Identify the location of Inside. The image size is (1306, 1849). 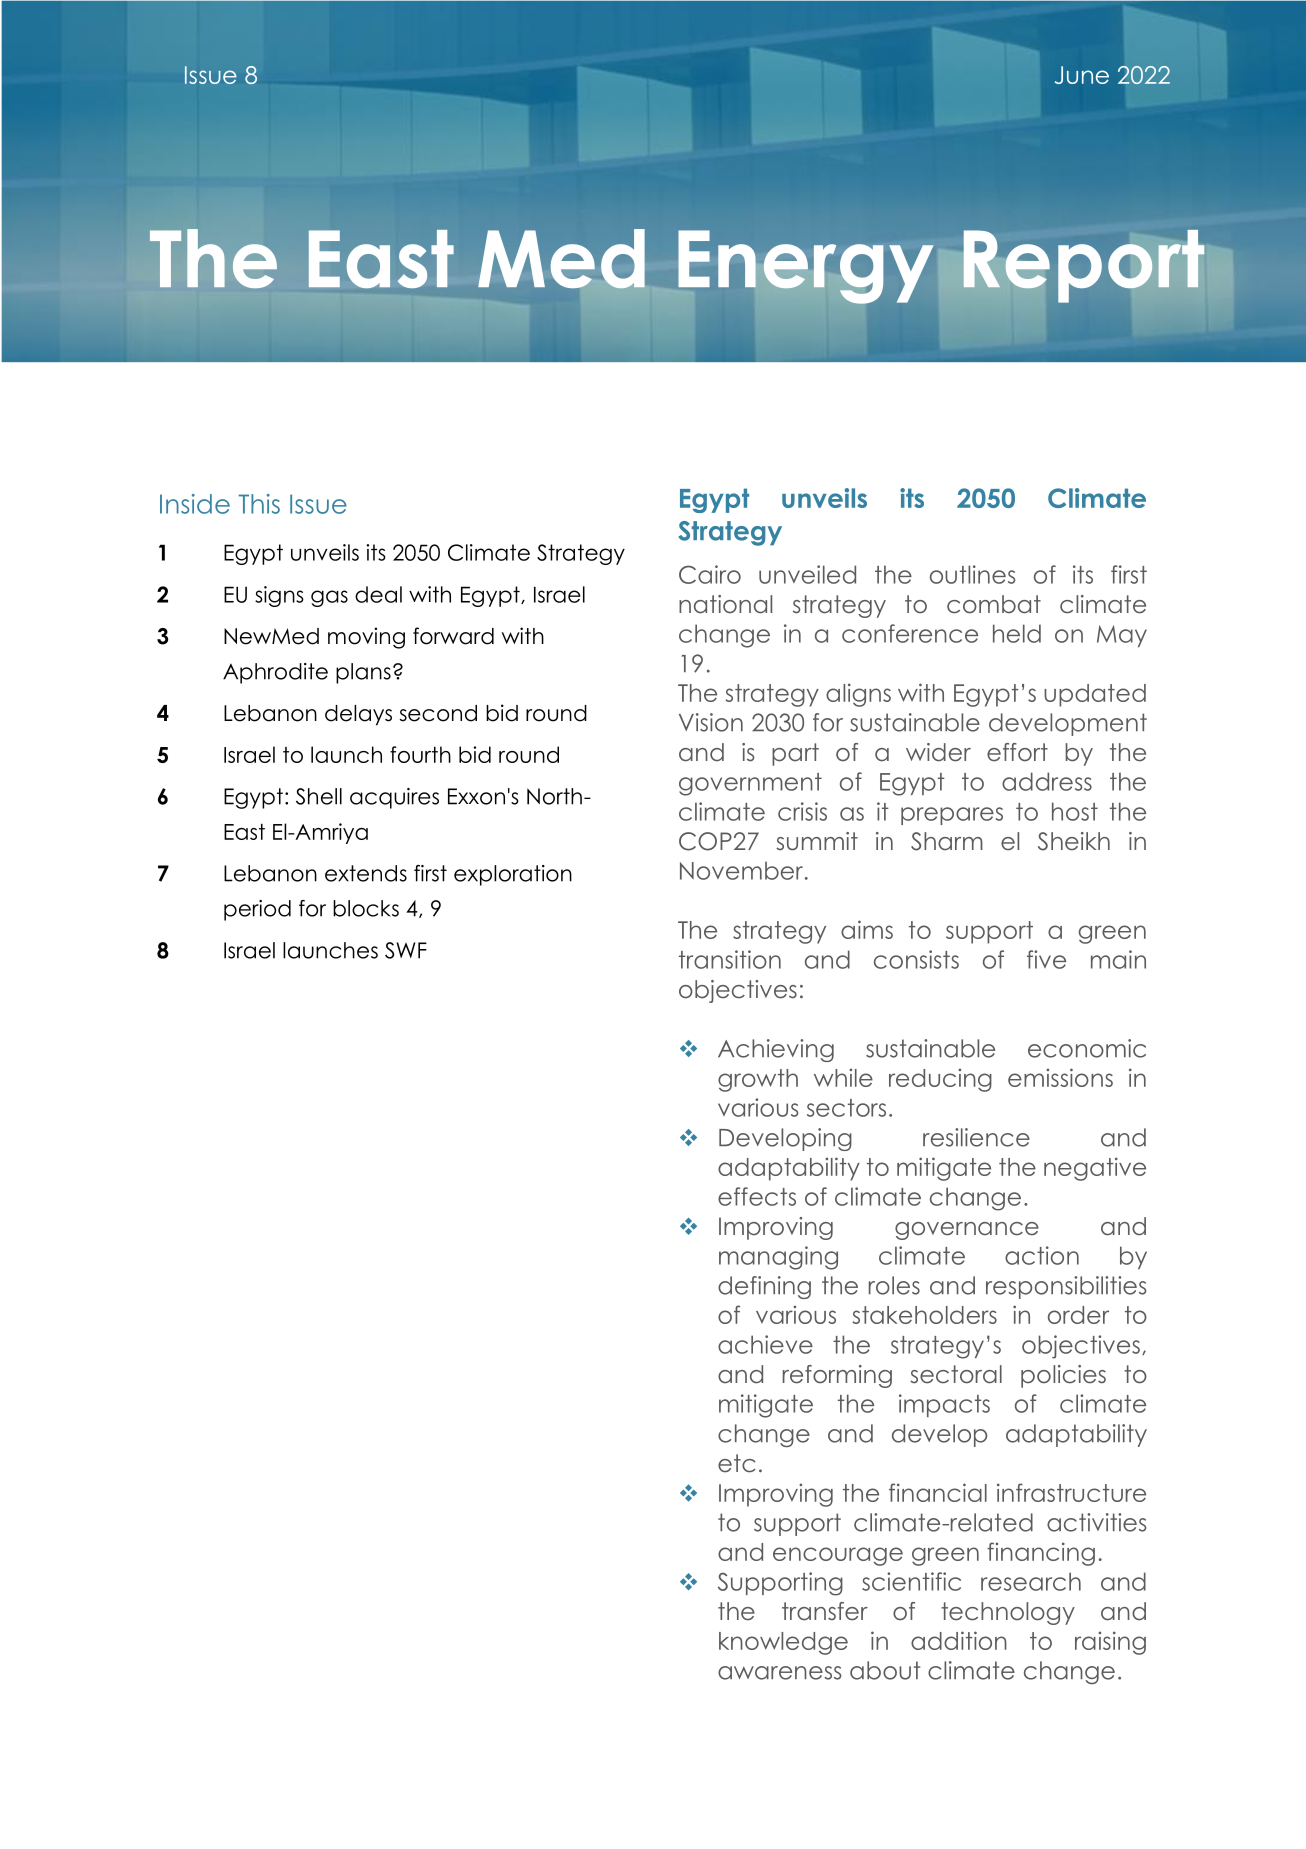
(195, 504).
